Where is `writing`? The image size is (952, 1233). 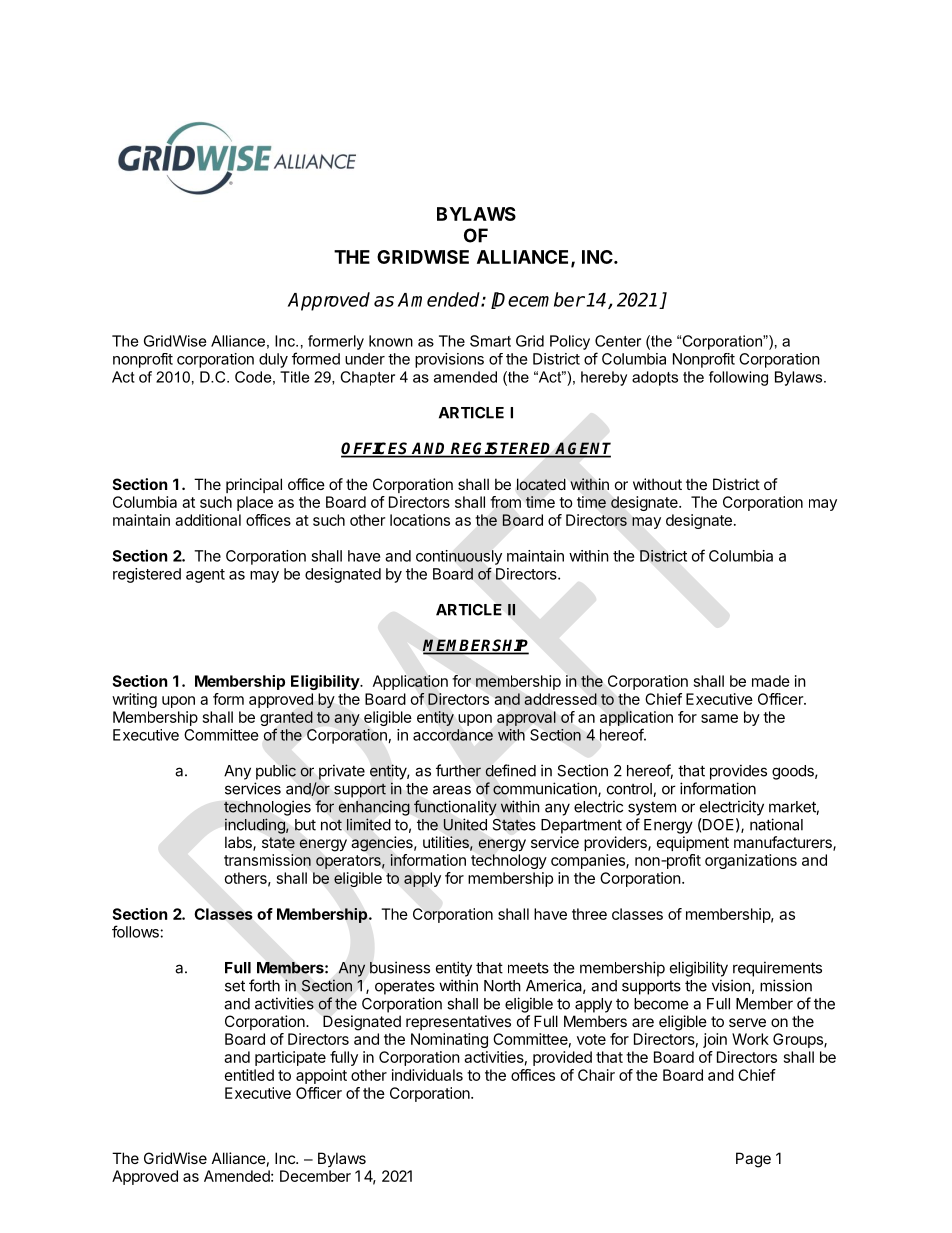
writing is located at coordinates (134, 700).
